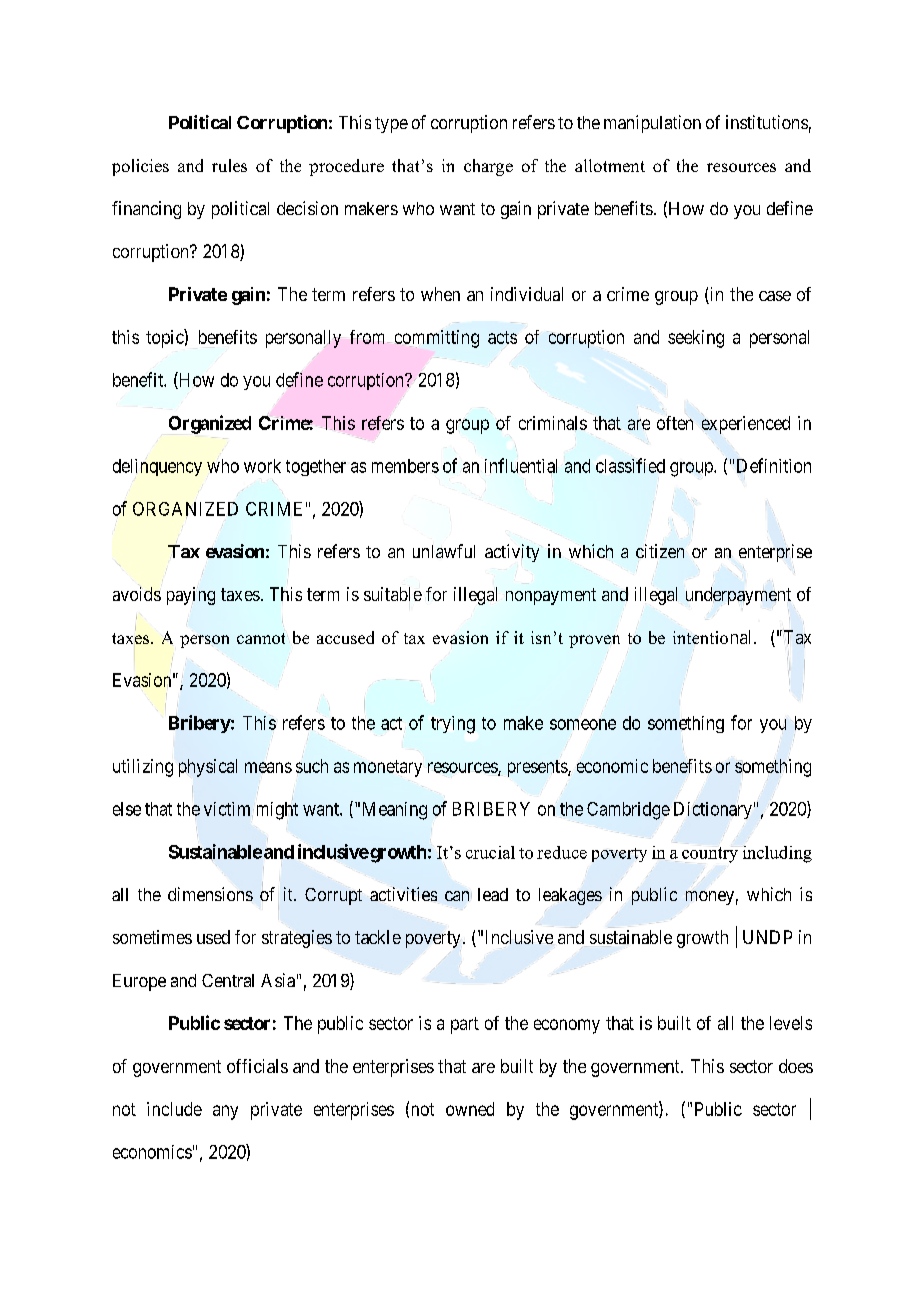  What do you see at coordinates (767, 122) in the screenshot?
I see `institutions` at bounding box center [767, 122].
